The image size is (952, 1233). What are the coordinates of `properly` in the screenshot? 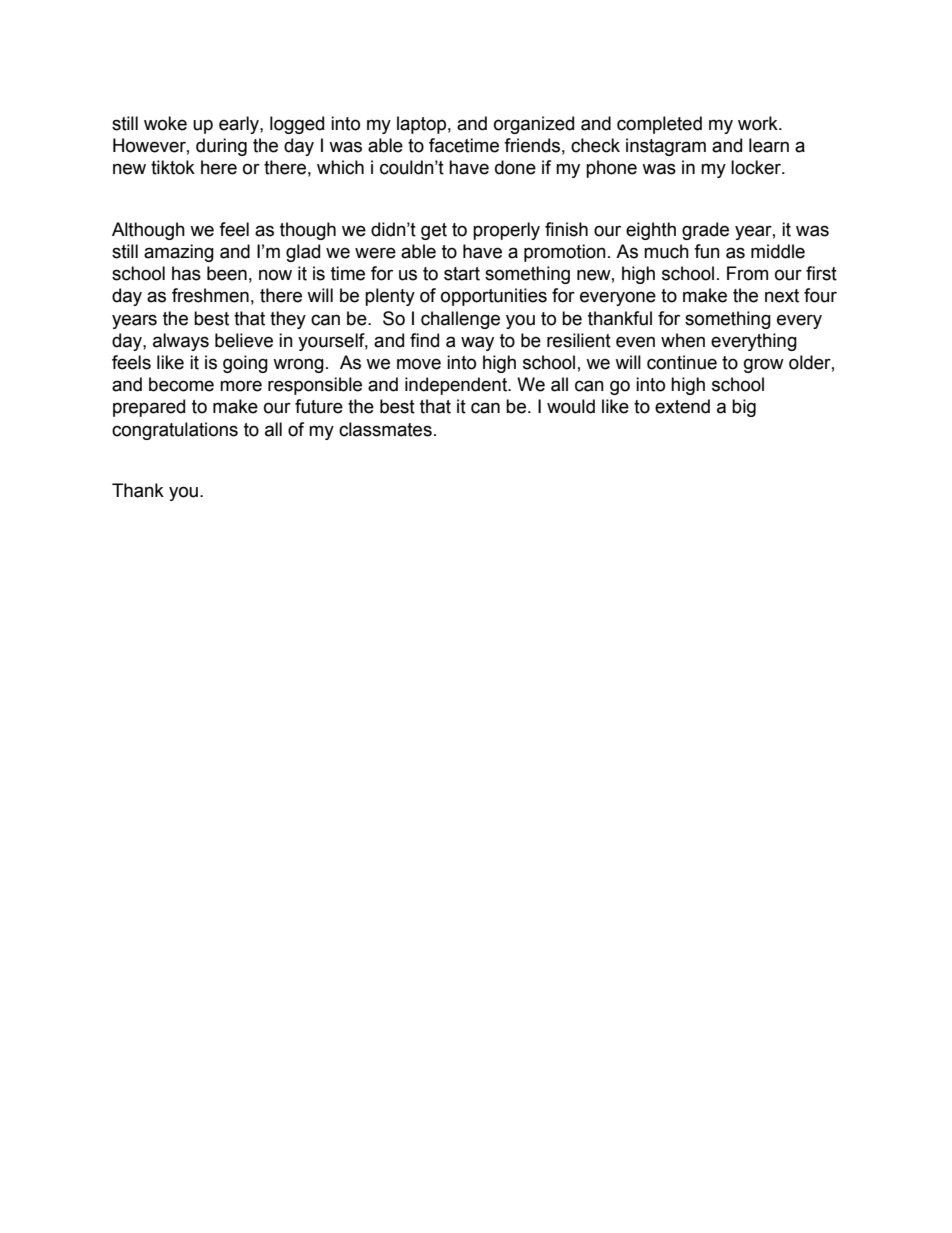 It's located at (506, 231).
